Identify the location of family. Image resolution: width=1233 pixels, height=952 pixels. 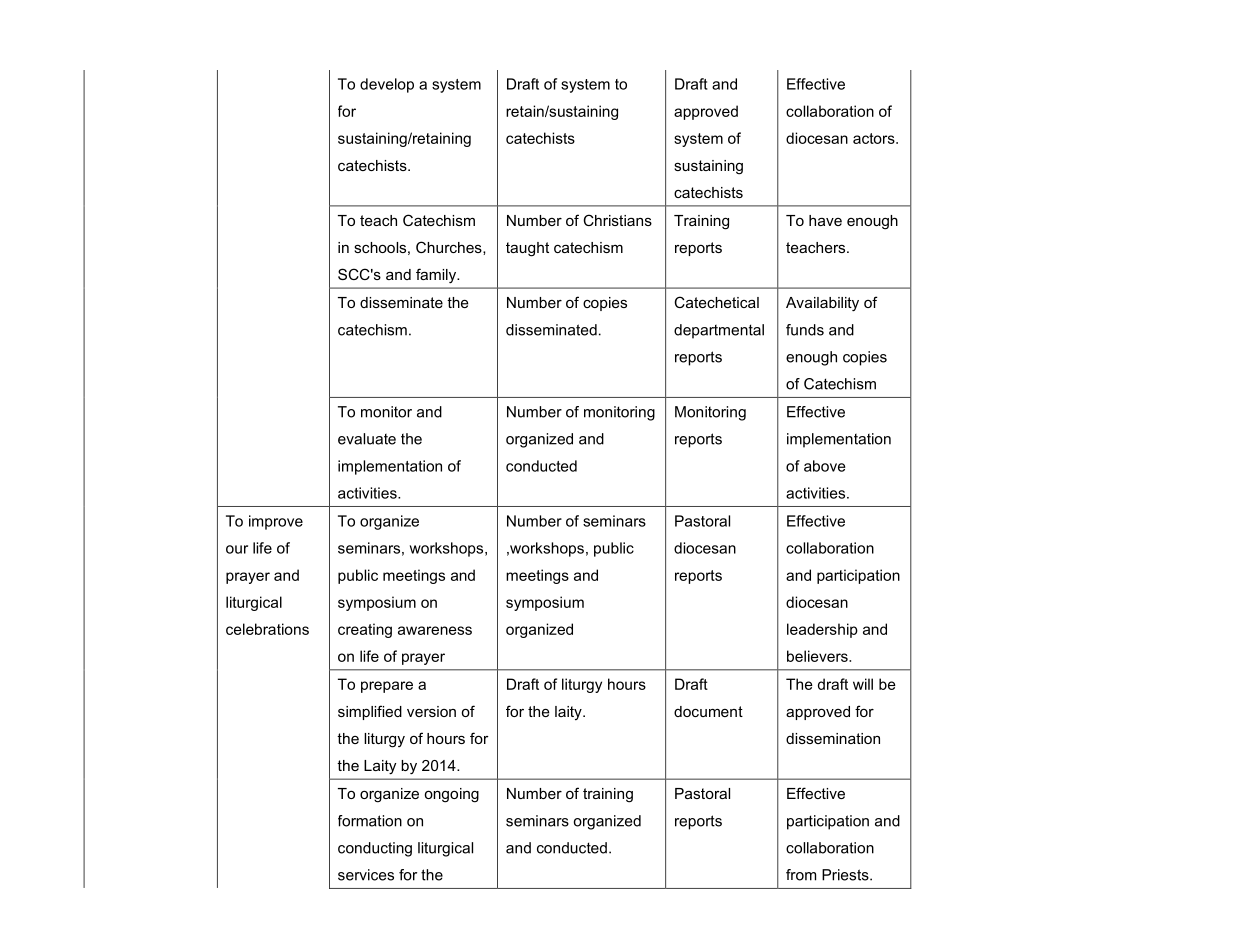
(437, 276).
